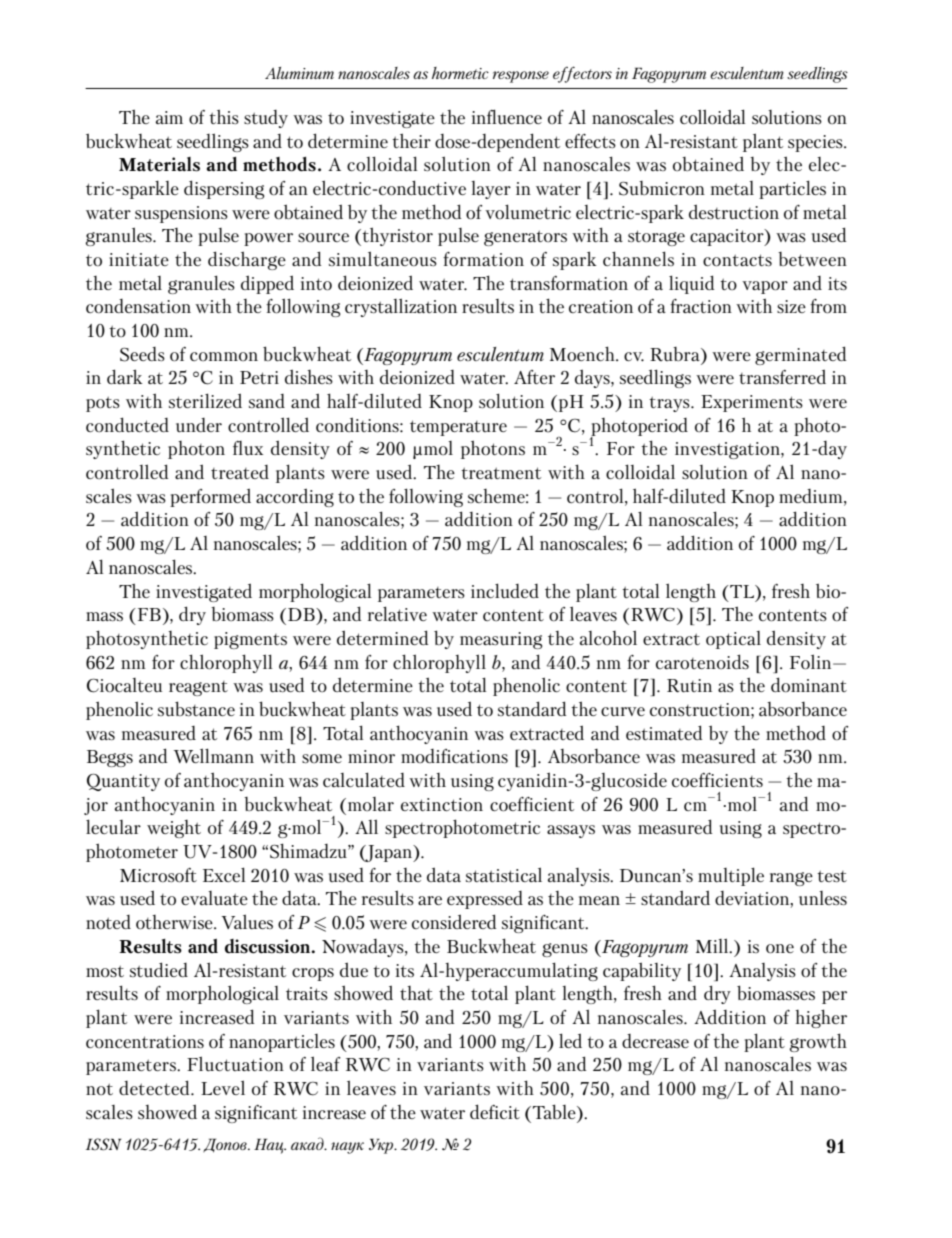  What do you see at coordinates (728, 450) in the image?
I see `investigation` at bounding box center [728, 450].
